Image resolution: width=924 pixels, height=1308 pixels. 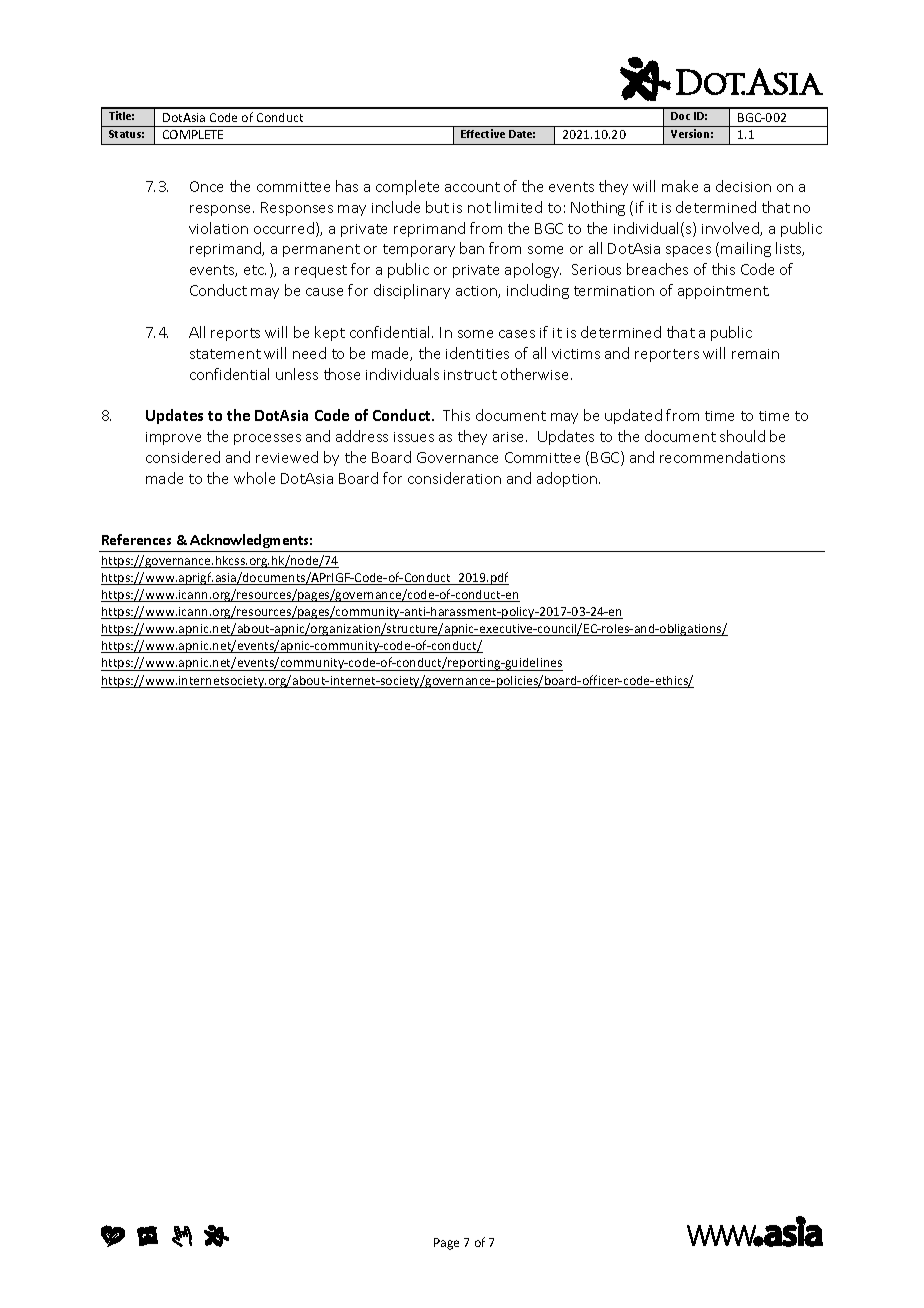 I want to click on Effective, so click(x=483, y=133).
